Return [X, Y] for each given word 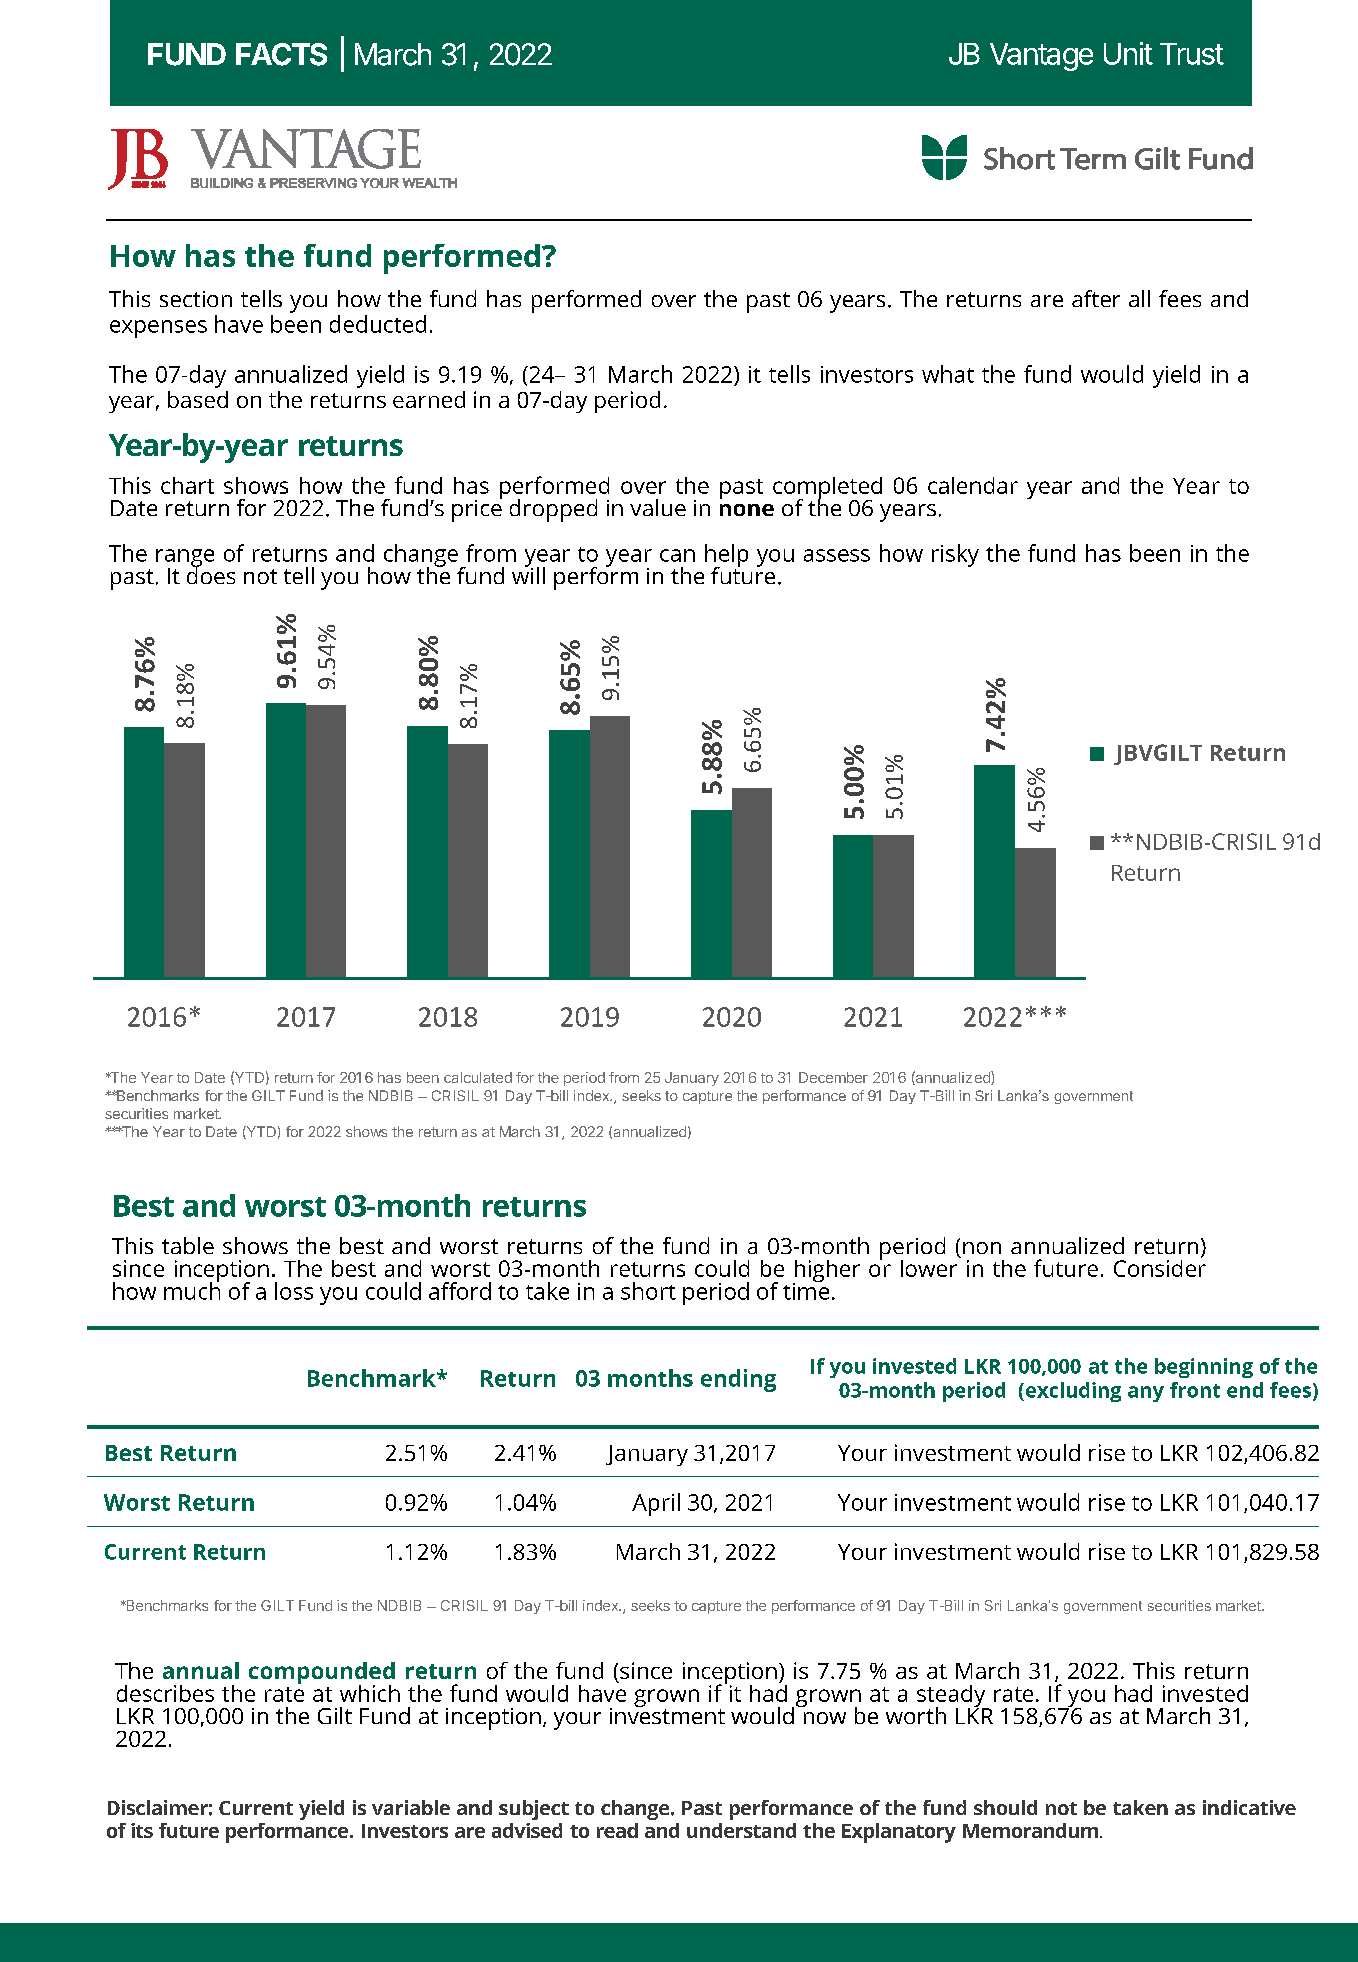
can [677, 555]
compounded [322, 1674]
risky [955, 555]
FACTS [281, 54]
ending [738, 1380]
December [833, 1077]
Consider [1160, 1267]
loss [294, 1291]
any [1146, 1394]
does [211, 574]
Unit [1128, 53]
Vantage [1041, 57]
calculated [478, 1077]
